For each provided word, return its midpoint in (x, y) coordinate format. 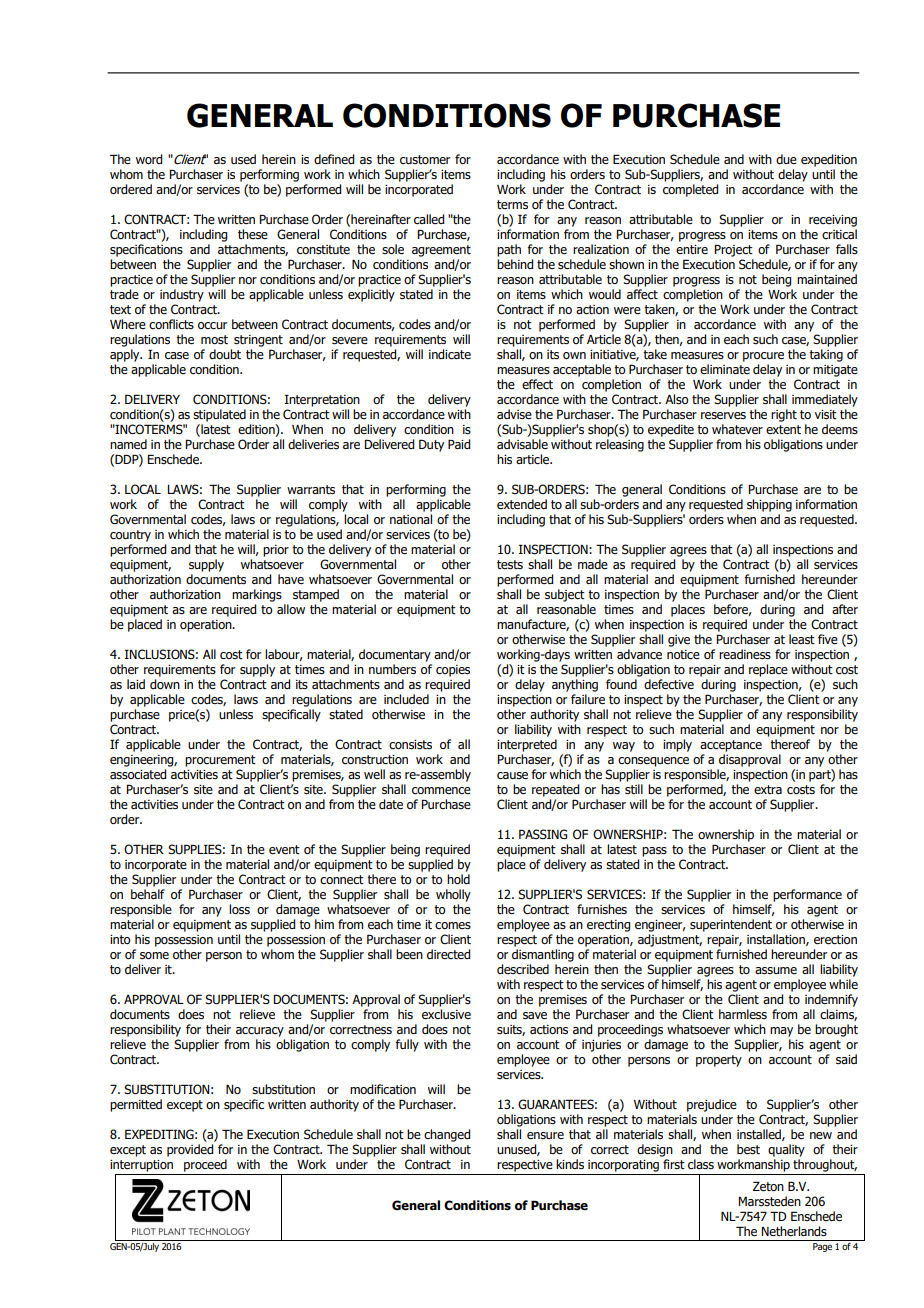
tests (510, 564)
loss (239, 909)
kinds (570, 1164)
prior (276, 551)
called (429, 219)
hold (458, 879)
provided (190, 1150)
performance (807, 895)
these (253, 234)
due (786, 159)
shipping (769, 505)
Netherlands (794, 1231)
